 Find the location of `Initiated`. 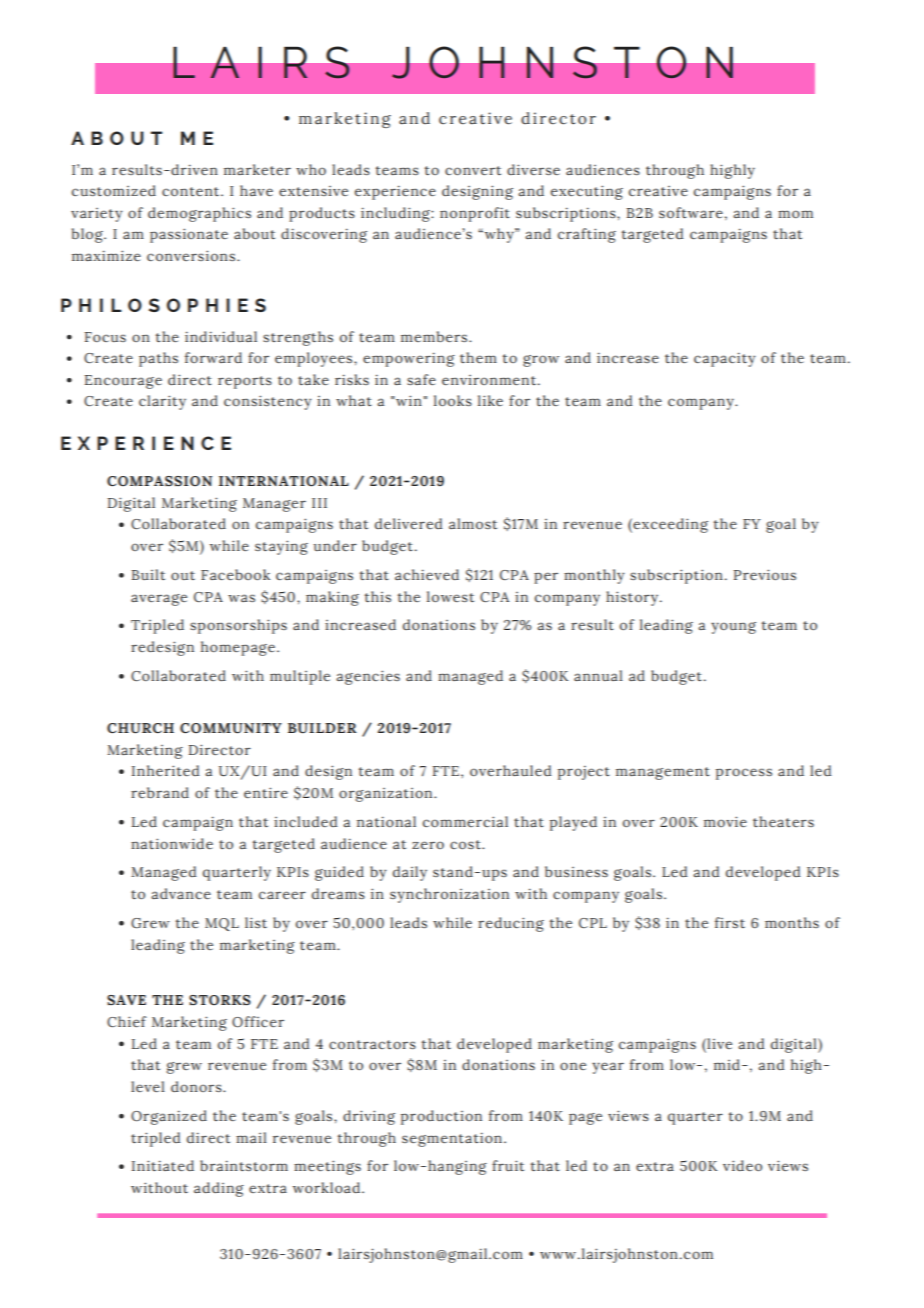

Initiated is located at coordinates (163, 1165).
